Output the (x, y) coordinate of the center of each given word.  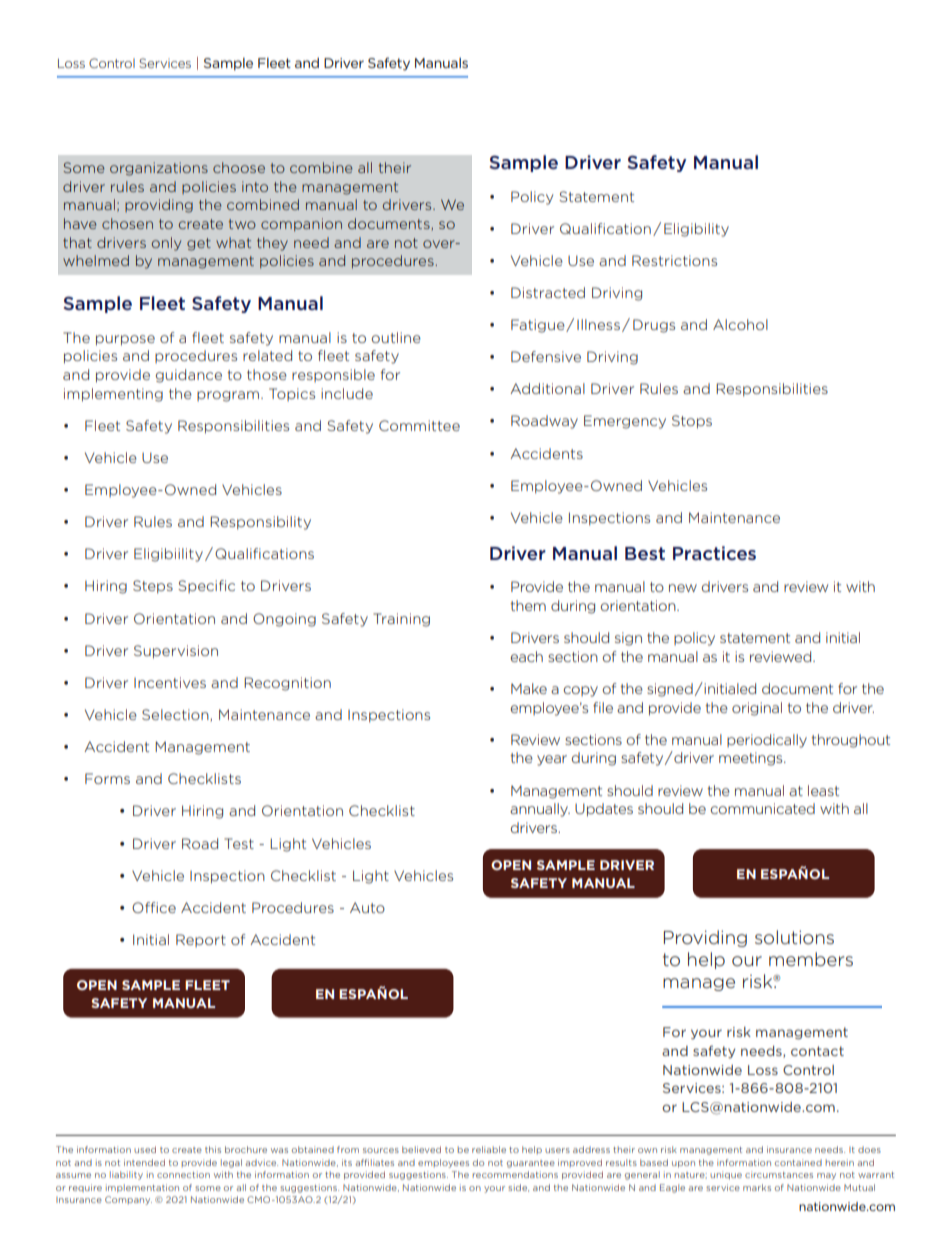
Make (529, 688)
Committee (419, 425)
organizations (159, 169)
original (757, 709)
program (228, 396)
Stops (692, 422)
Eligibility (696, 230)
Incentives (170, 682)
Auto (367, 907)
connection (183, 1174)
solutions (794, 937)
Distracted (548, 292)
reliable (489, 1149)
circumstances (779, 1174)
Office (154, 907)
